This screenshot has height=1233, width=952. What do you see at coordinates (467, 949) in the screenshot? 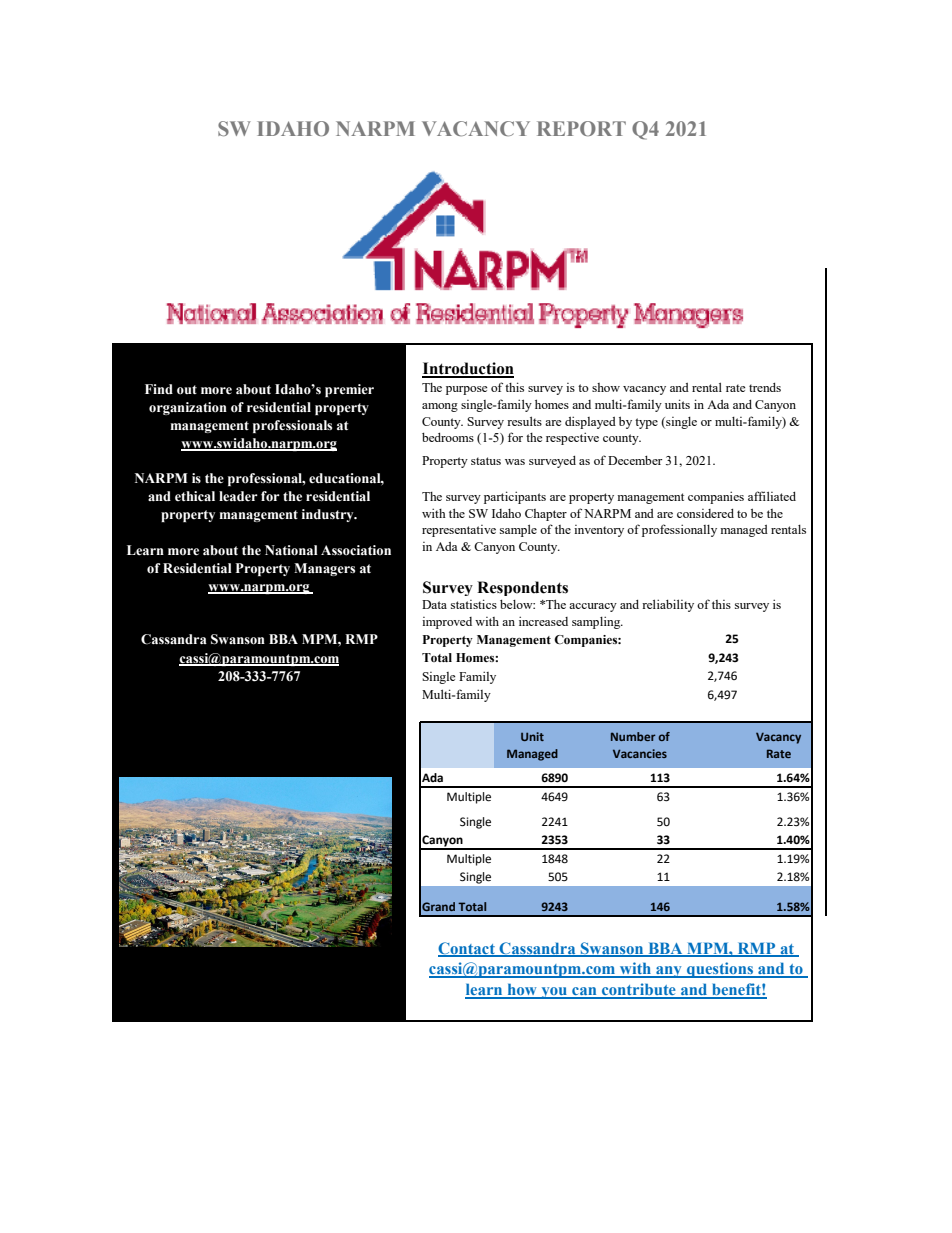
I see `Contact` at bounding box center [467, 949].
